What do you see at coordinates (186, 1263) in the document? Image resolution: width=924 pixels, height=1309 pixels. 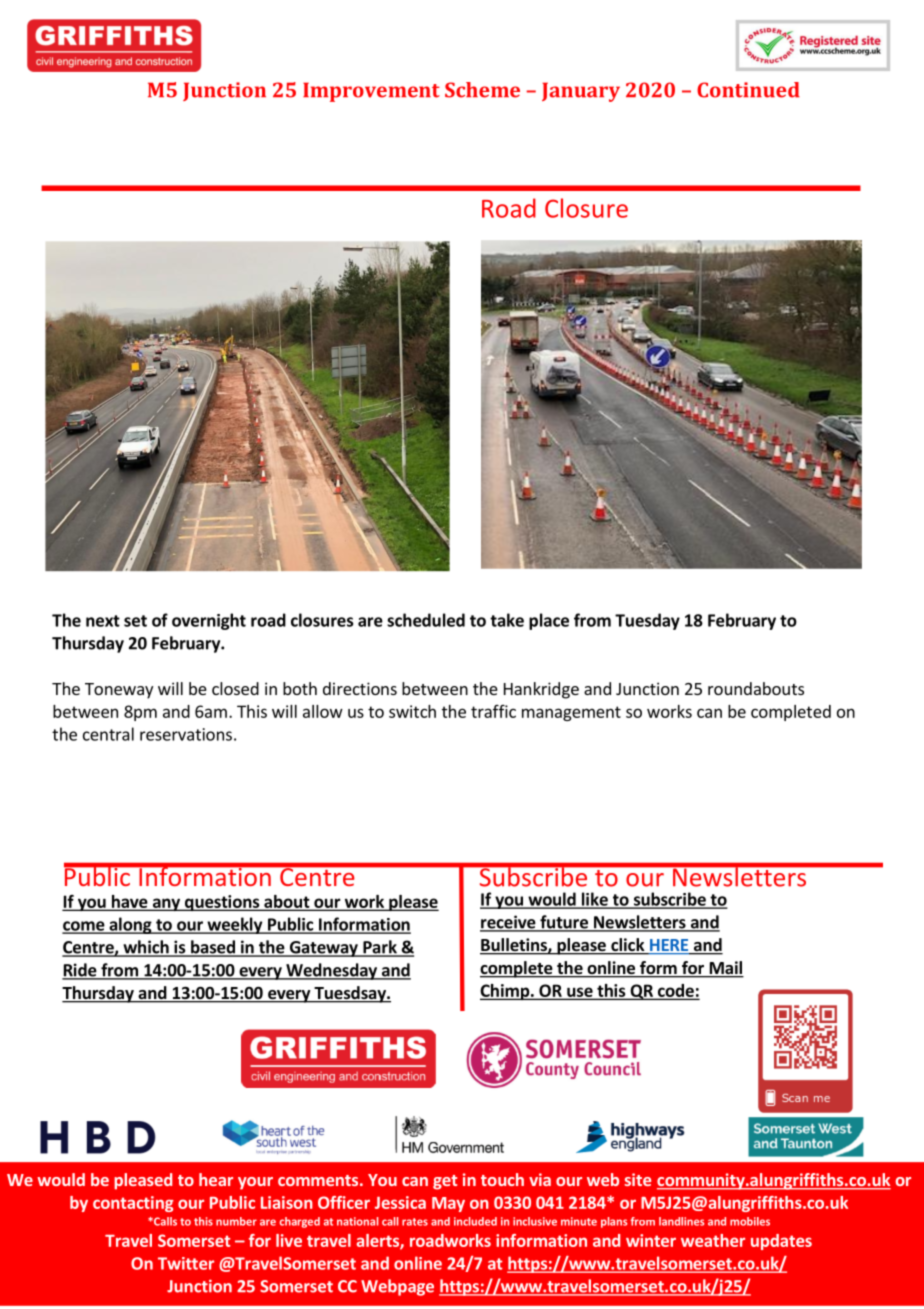 I see `Twitter` at bounding box center [186, 1263].
